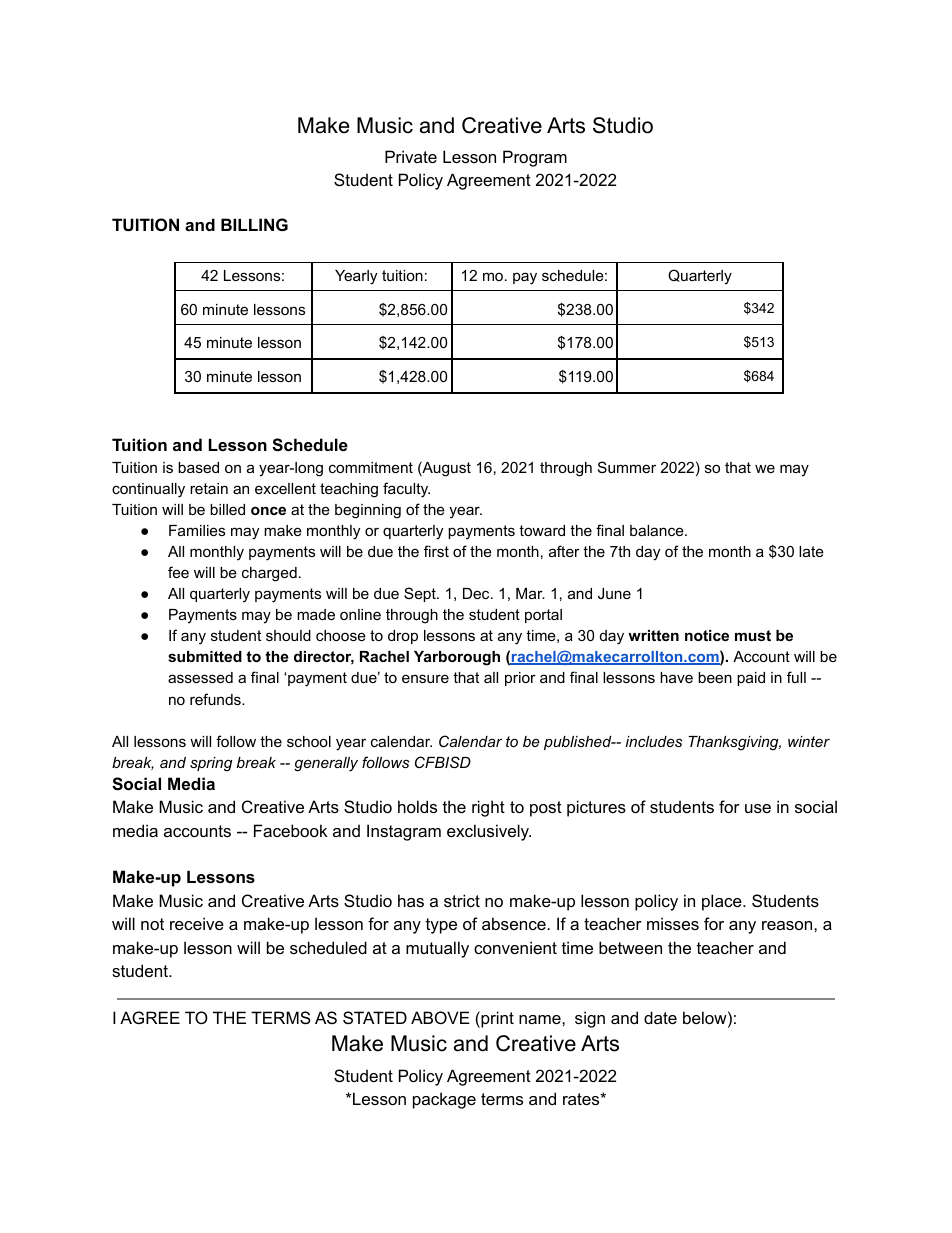  I want to click on balance, so click(658, 530).
